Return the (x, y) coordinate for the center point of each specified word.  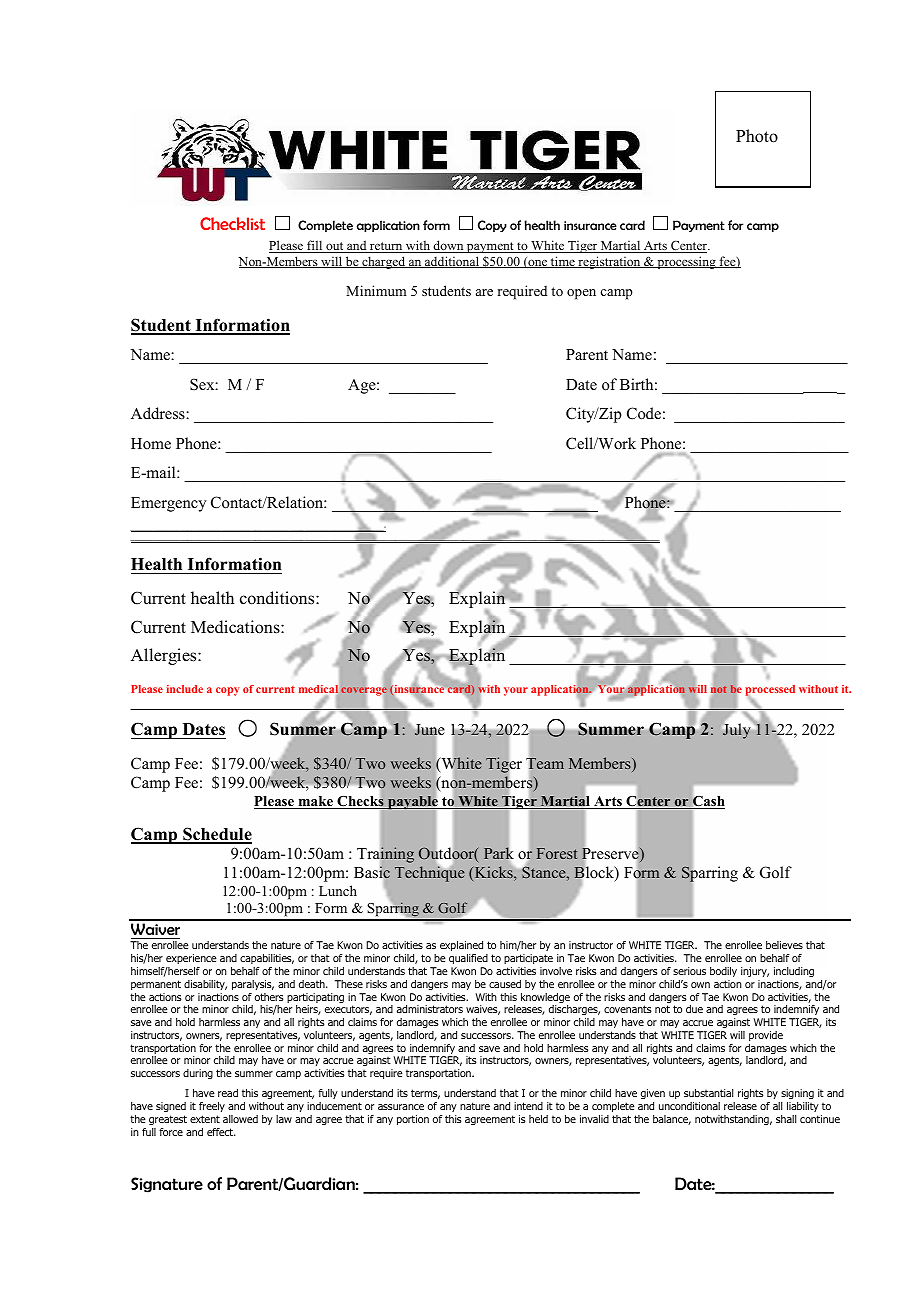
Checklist (232, 223)
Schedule (216, 835)
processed (770, 691)
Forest (557, 853)
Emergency (168, 504)
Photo (757, 136)
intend (528, 1106)
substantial (708, 1093)
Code (644, 413)
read (228, 1093)
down (448, 246)
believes (784, 945)
